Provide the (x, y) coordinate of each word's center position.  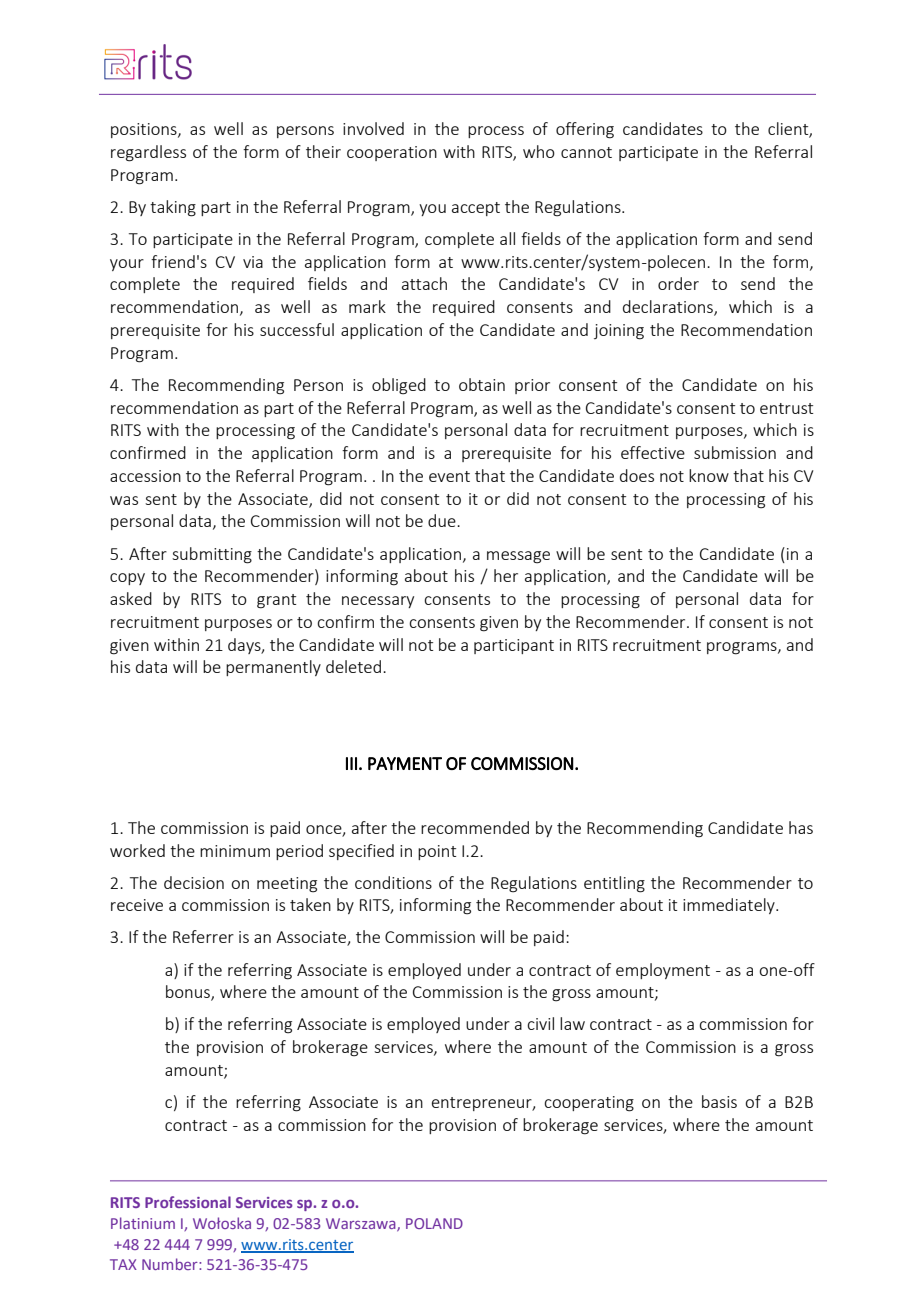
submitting (212, 555)
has (801, 827)
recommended (475, 827)
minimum (235, 851)
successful (297, 329)
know (709, 475)
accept (476, 209)
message (518, 557)
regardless (148, 153)
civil (540, 1023)
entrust (786, 408)
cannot (586, 152)
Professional (188, 1202)
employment (663, 971)
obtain (482, 384)
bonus (189, 993)
